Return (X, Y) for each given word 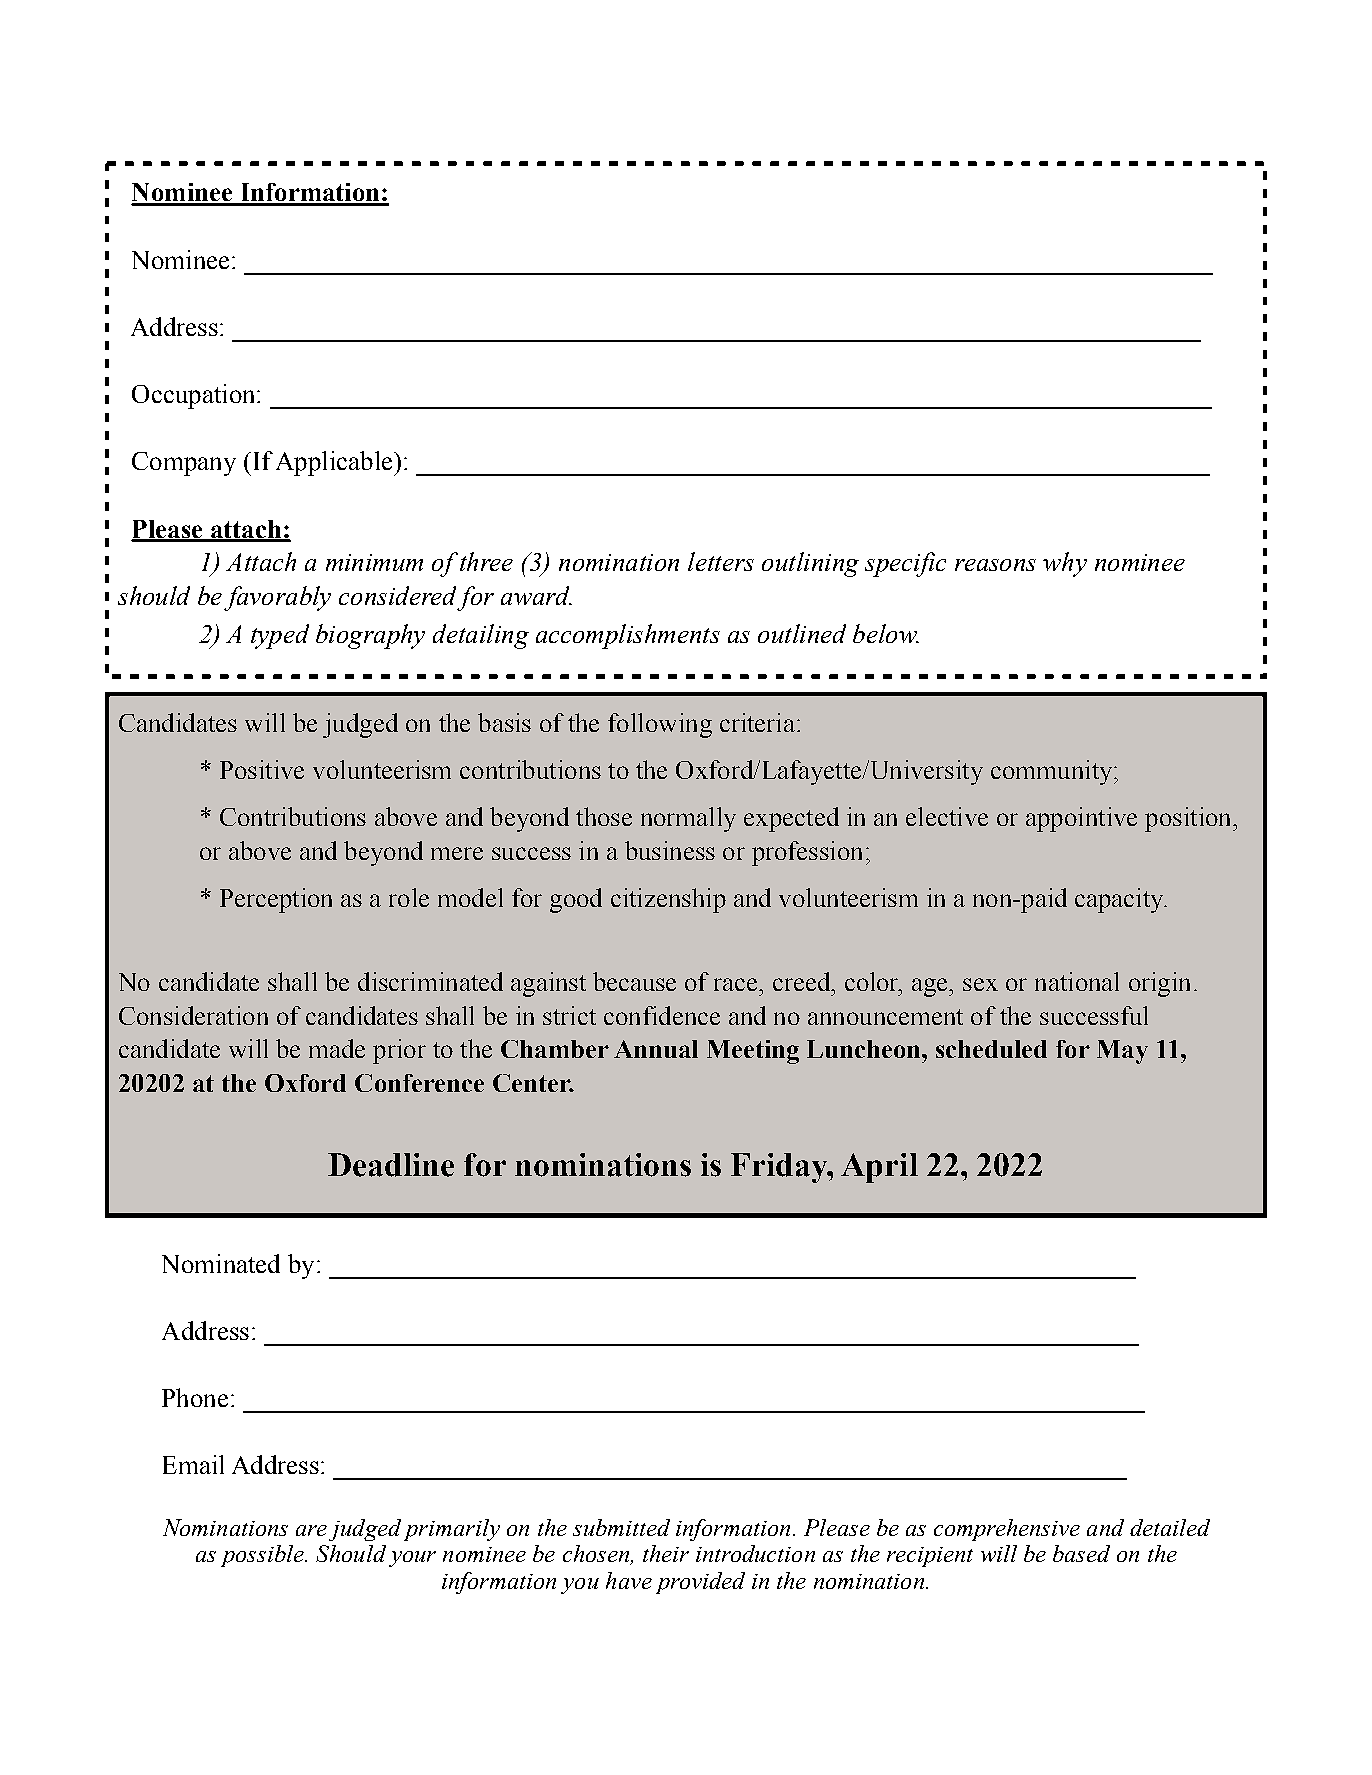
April (879, 1168)
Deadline (391, 1165)
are (311, 1530)
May (1122, 1052)
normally (688, 819)
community (1053, 772)
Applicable (335, 463)
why (1065, 564)
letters (721, 561)
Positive (262, 769)
